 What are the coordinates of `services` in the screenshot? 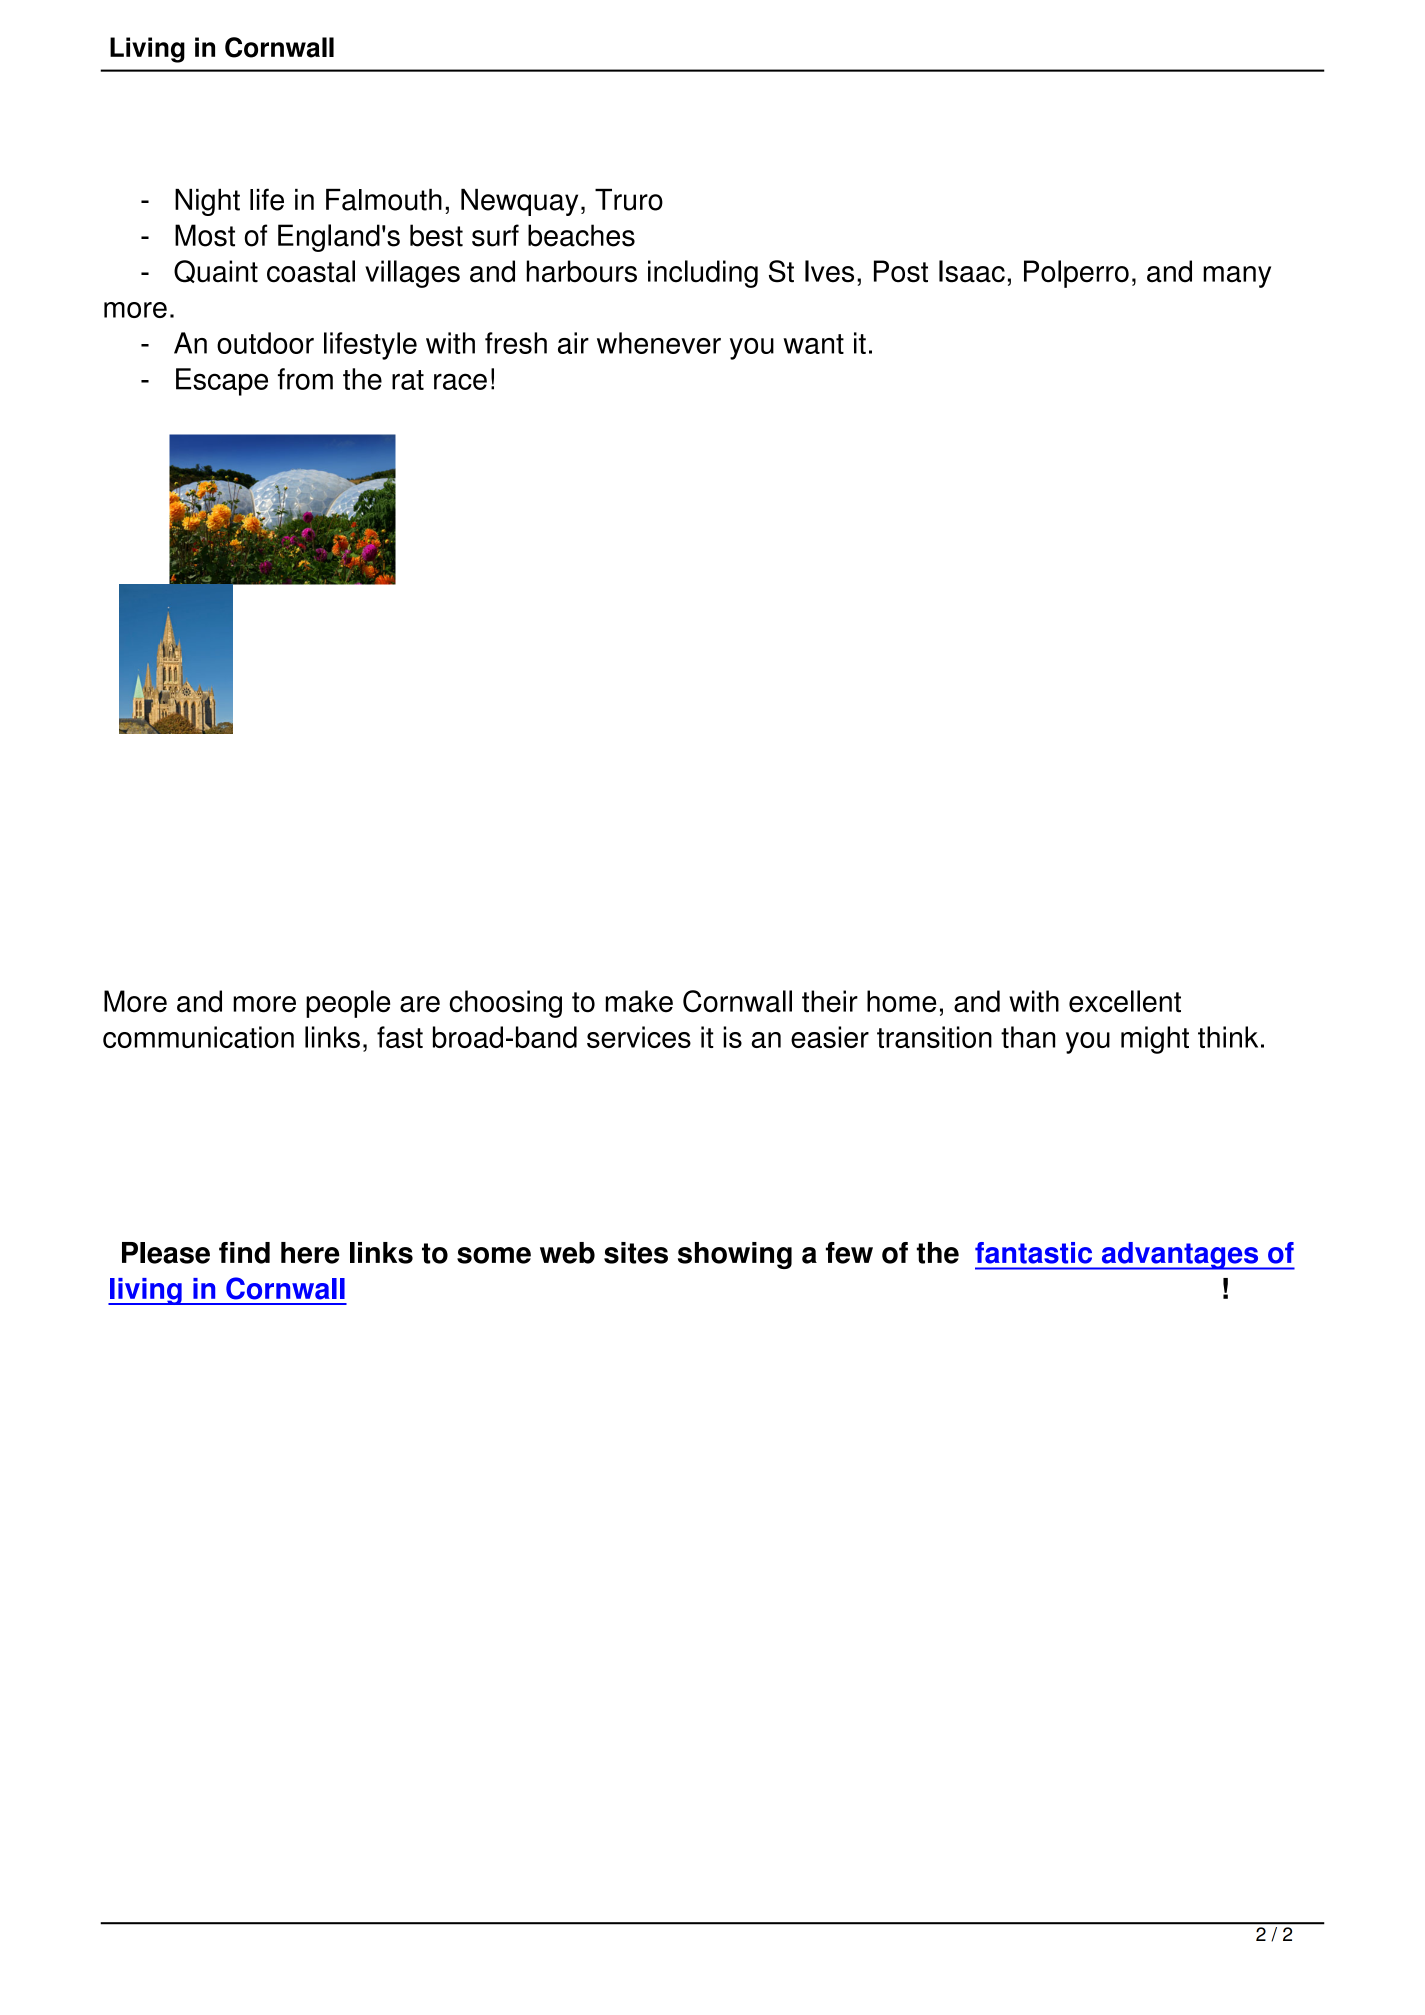 It's located at (639, 1037).
